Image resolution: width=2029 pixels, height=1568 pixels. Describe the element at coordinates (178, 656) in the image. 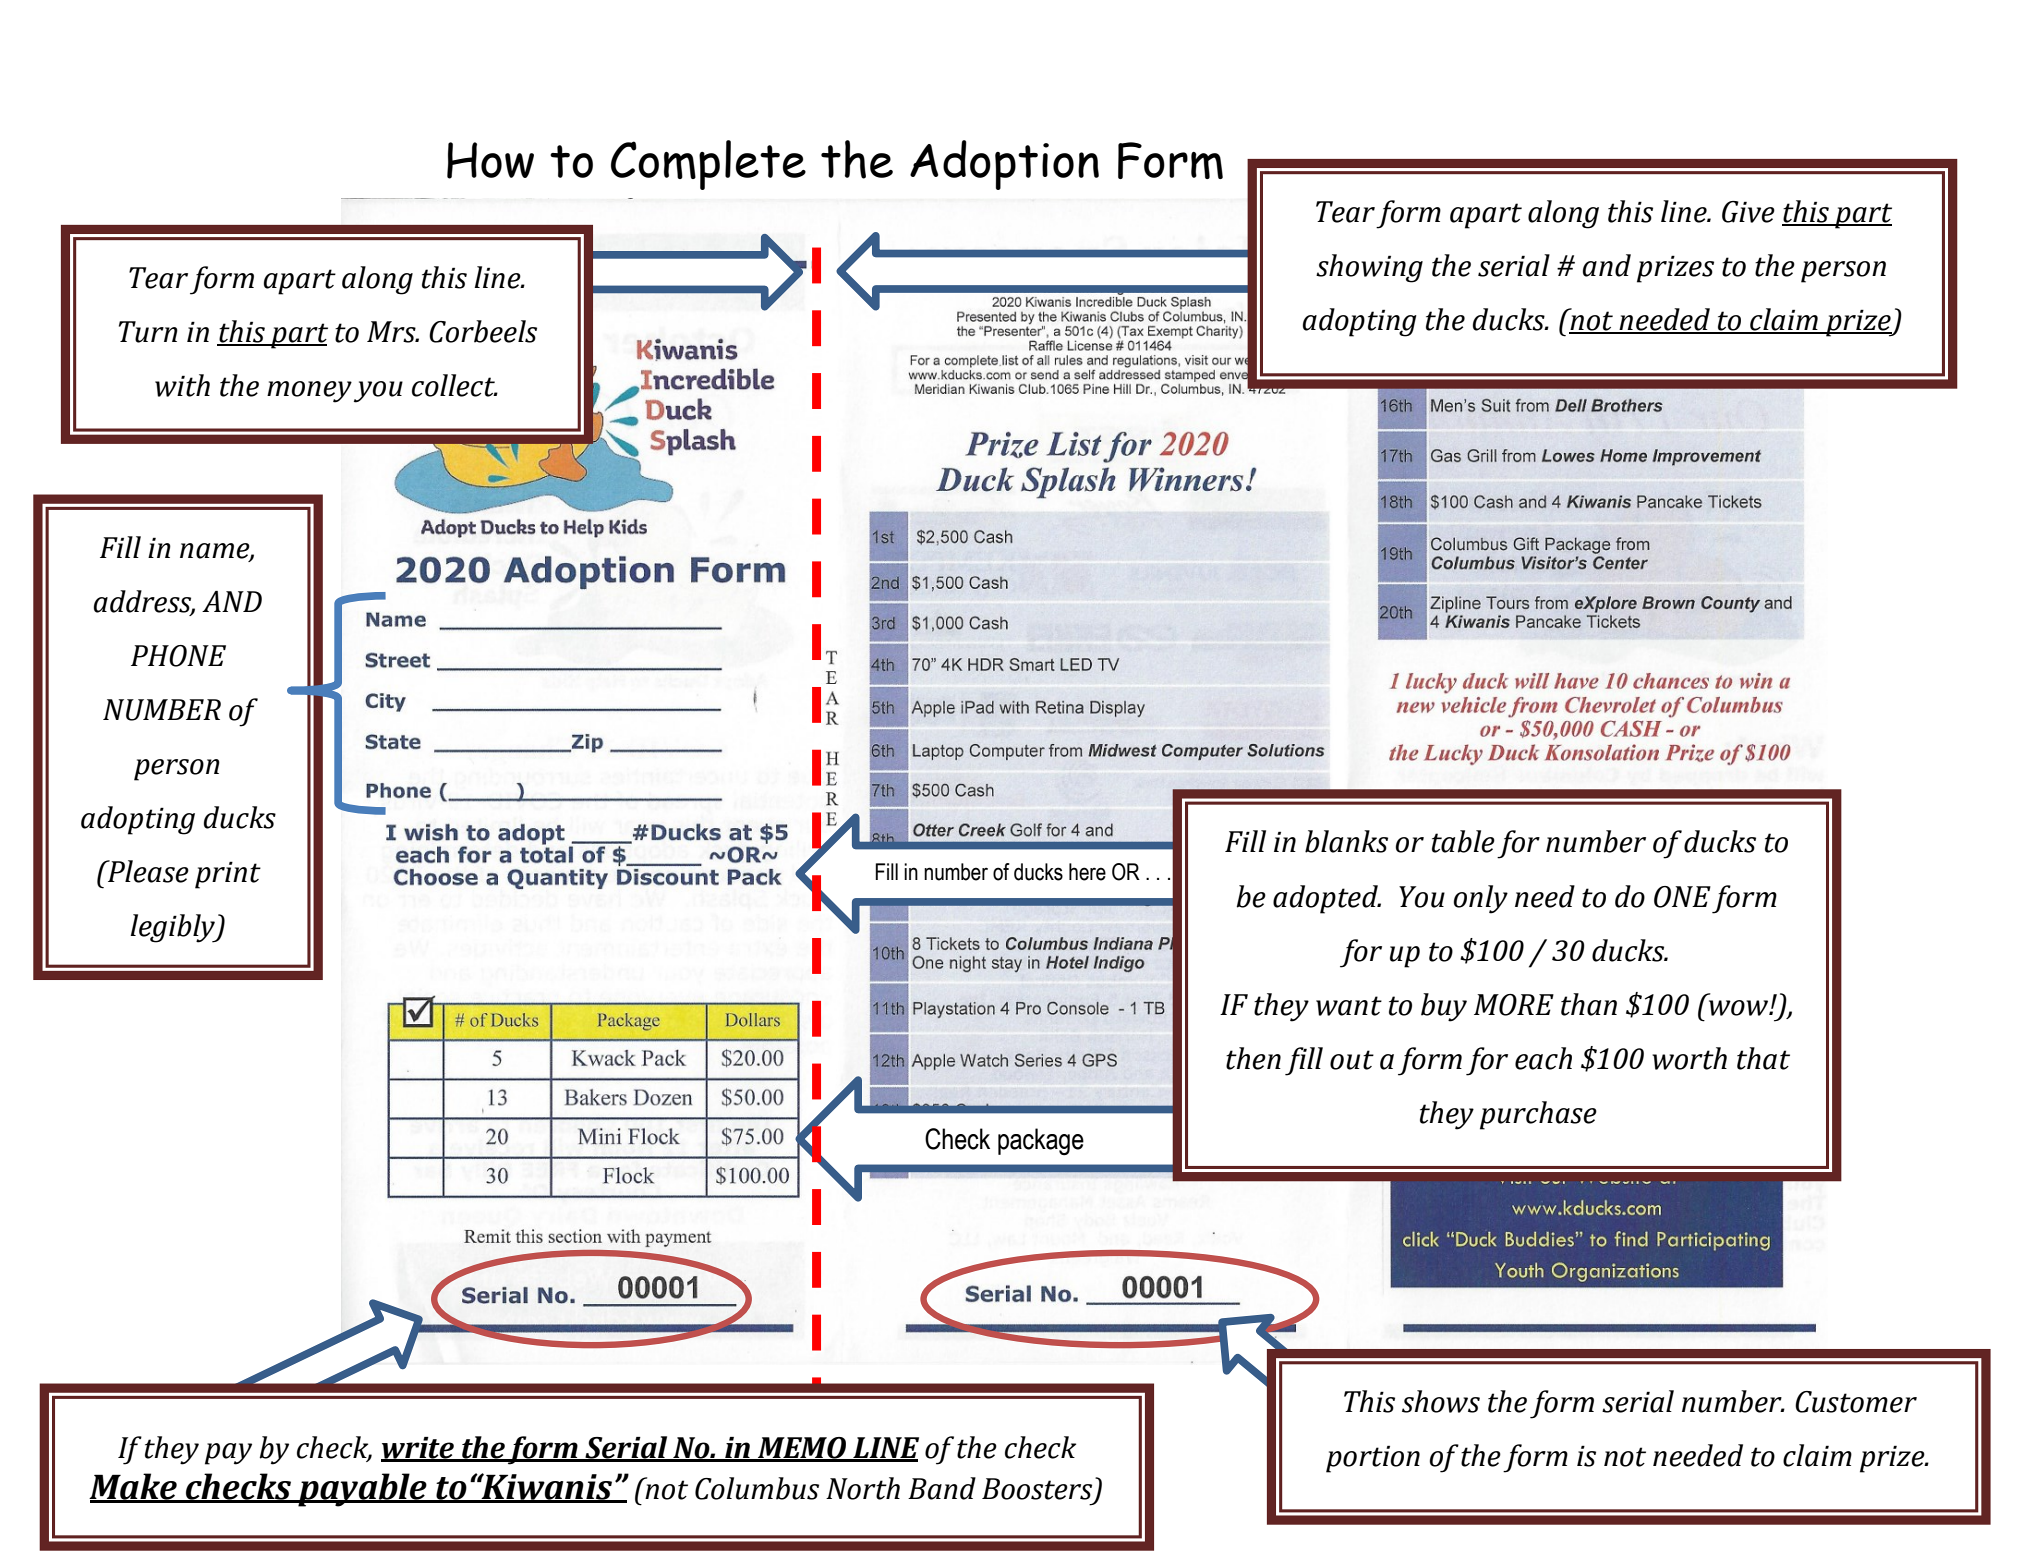

I see `PHONE` at that location.
